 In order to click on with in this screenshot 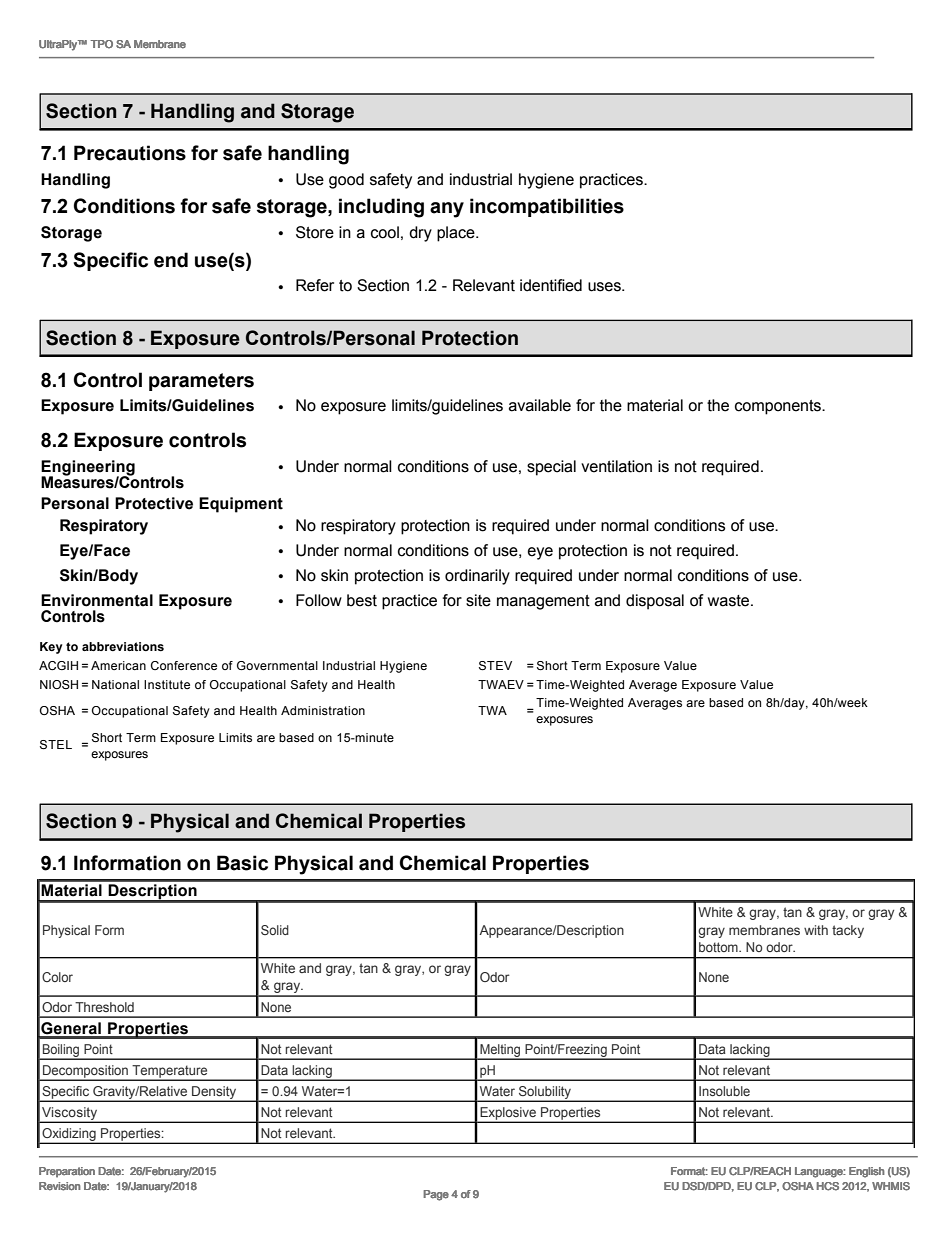, I will do `click(816, 930)`.
